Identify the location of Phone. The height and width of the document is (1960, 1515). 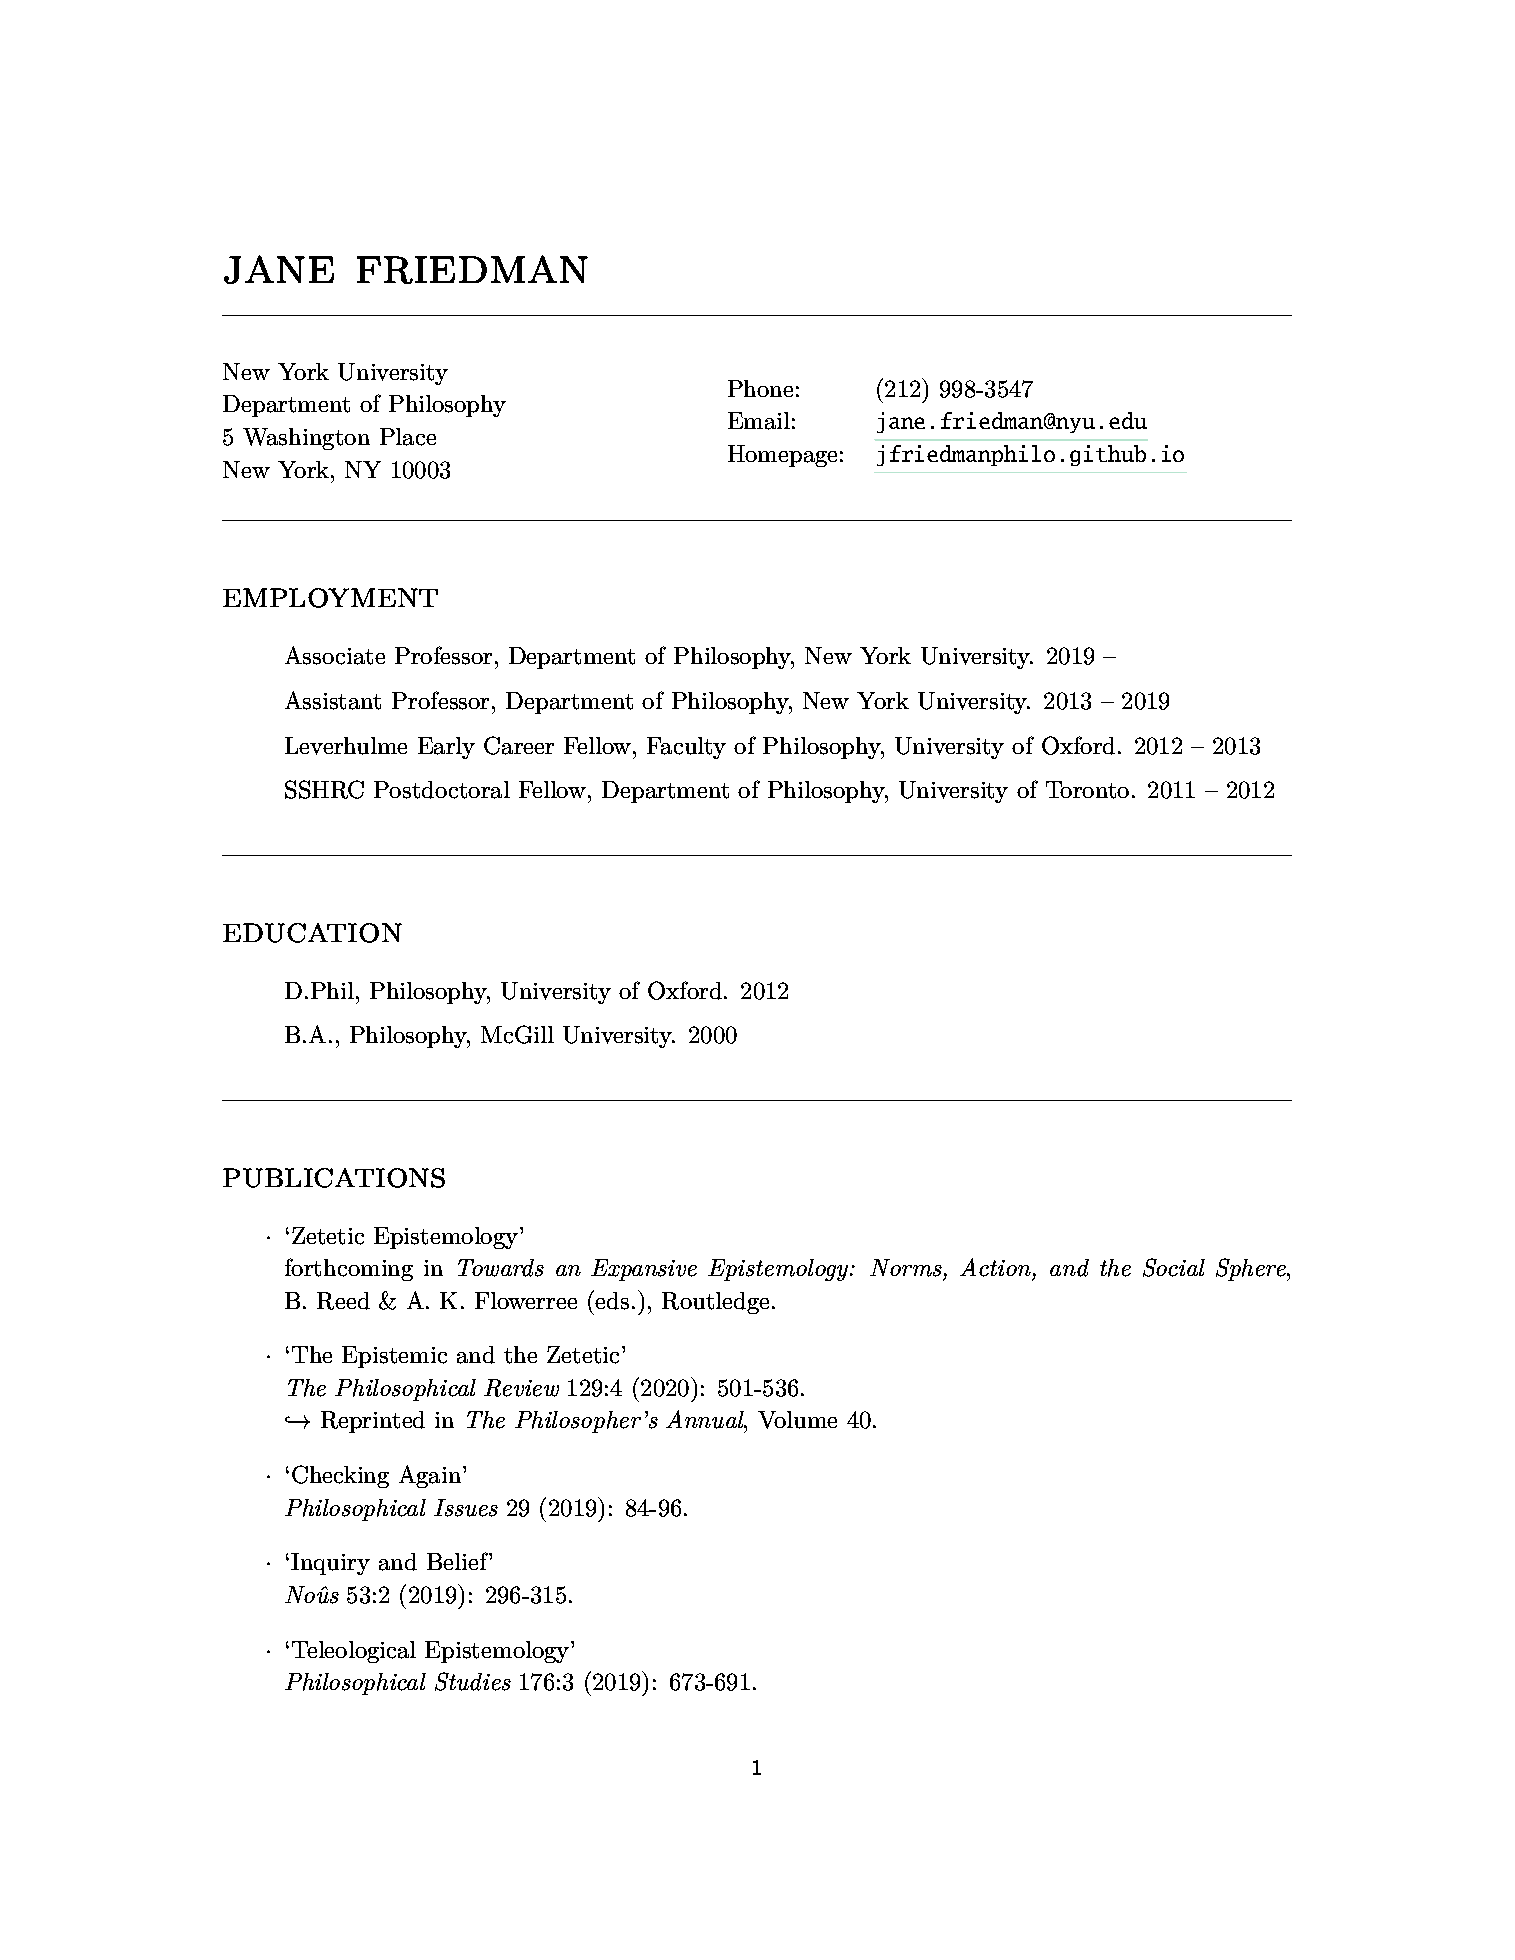
(760, 388).
